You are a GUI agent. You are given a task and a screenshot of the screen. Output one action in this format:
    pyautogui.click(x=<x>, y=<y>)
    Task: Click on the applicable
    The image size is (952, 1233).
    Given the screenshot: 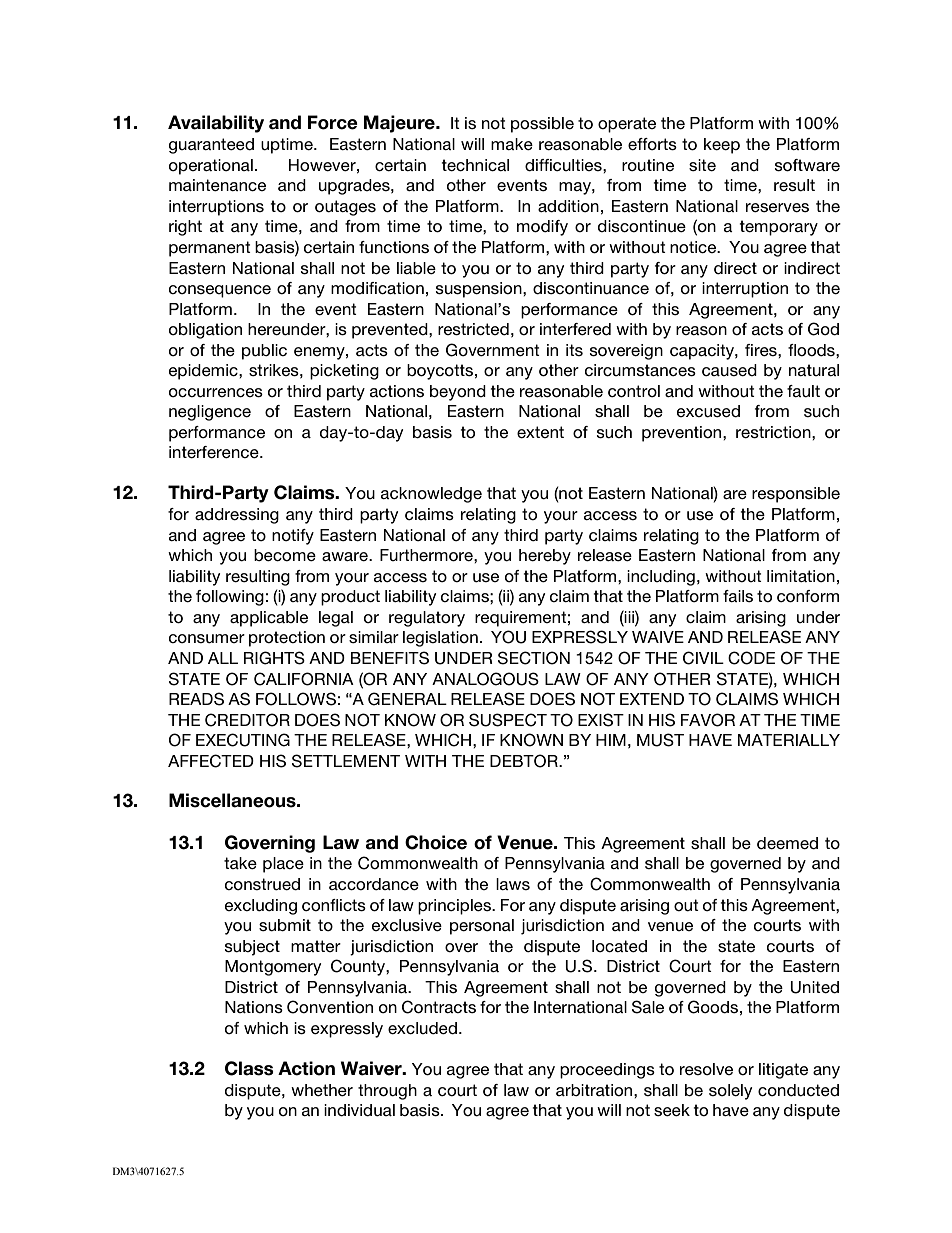 What is the action you would take?
    pyautogui.click(x=269, y=619)
